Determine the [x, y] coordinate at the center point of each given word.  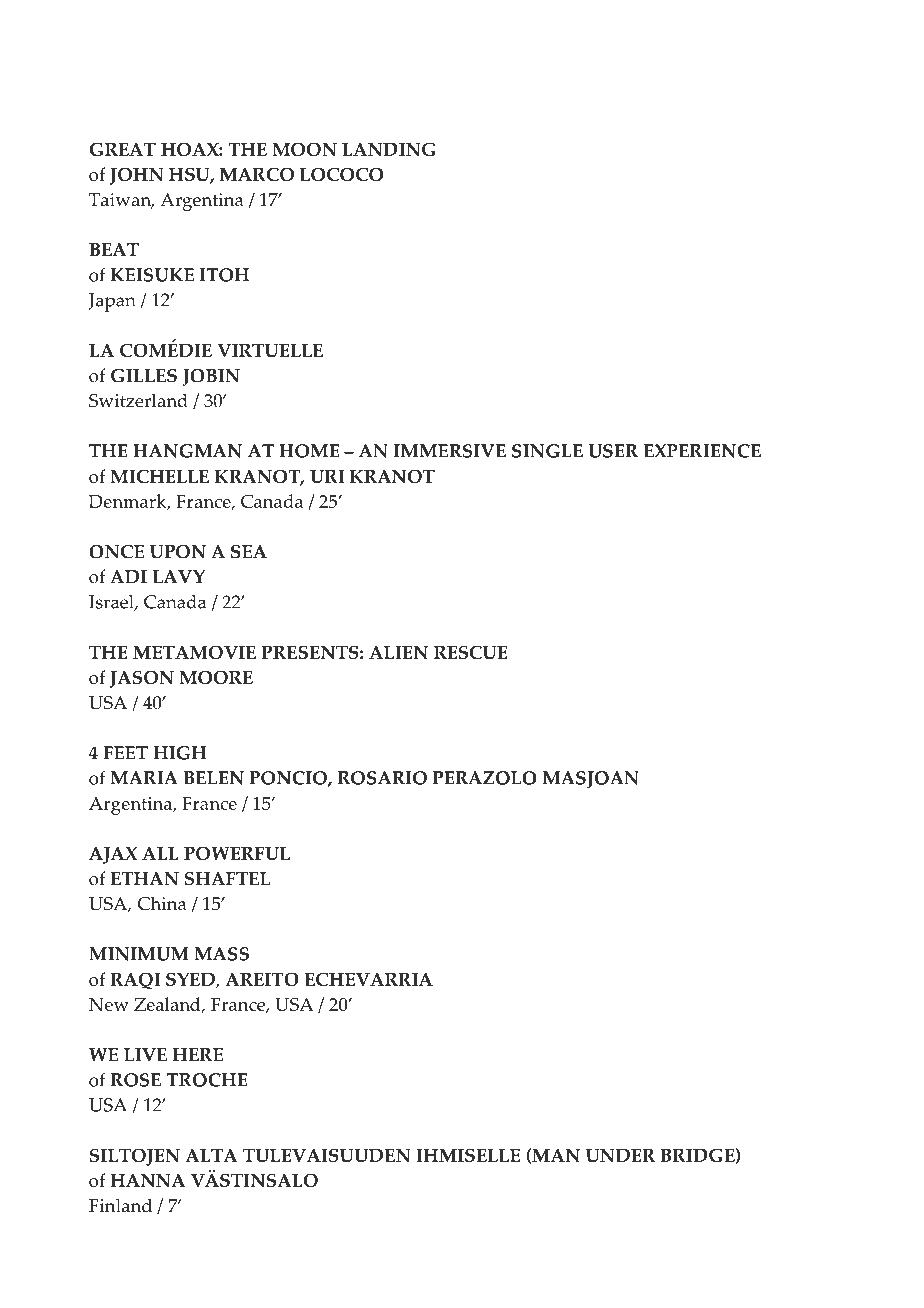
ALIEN [398, 652]
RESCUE [471, 652]
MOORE [216, 677]
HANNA [148, 1180]
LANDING [389, 149]
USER [613, 451]
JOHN [137, 176]
